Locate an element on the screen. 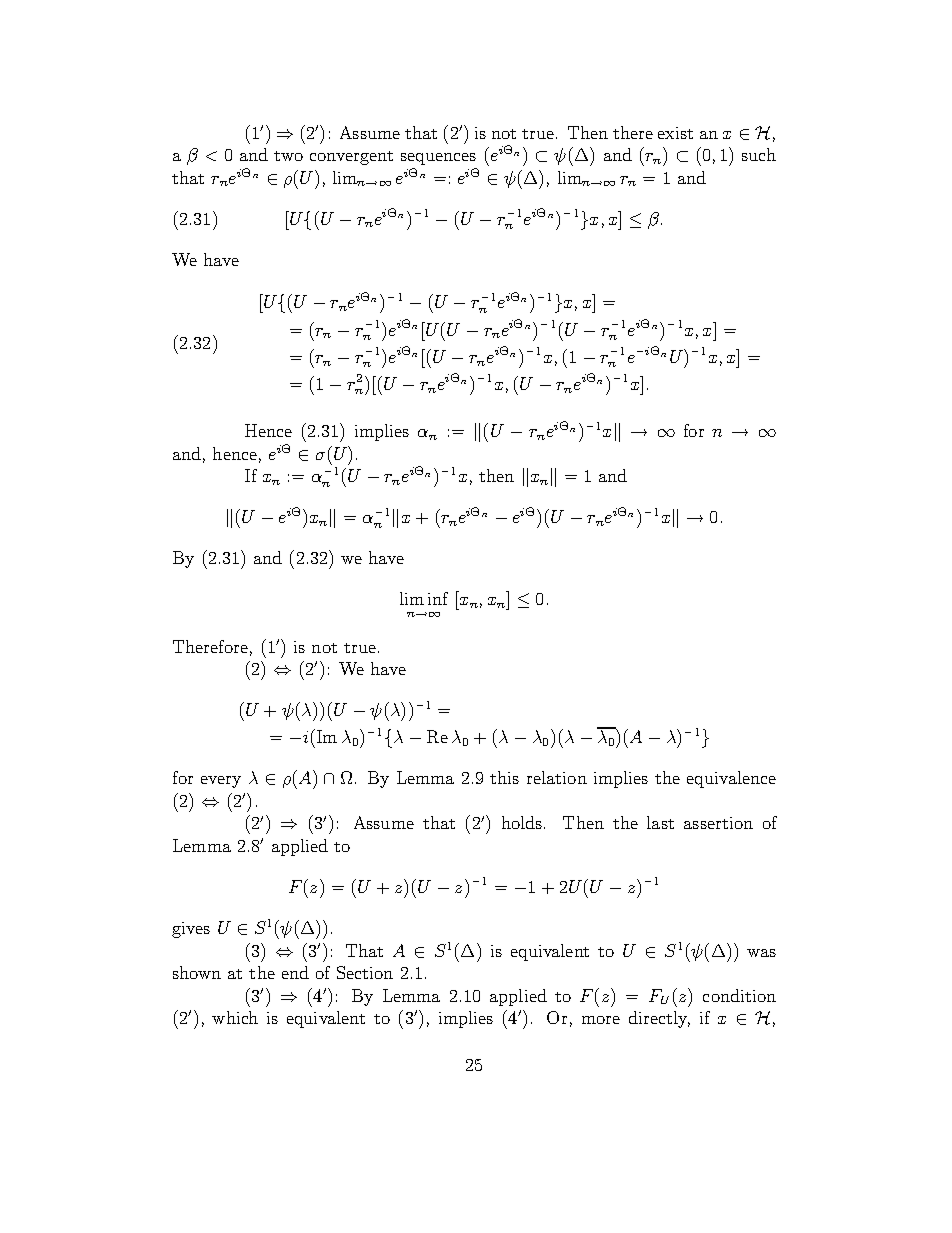 Image resolution: width=952 pixels, height=1233 pixels. exist is located at coordinates (675, 133).
